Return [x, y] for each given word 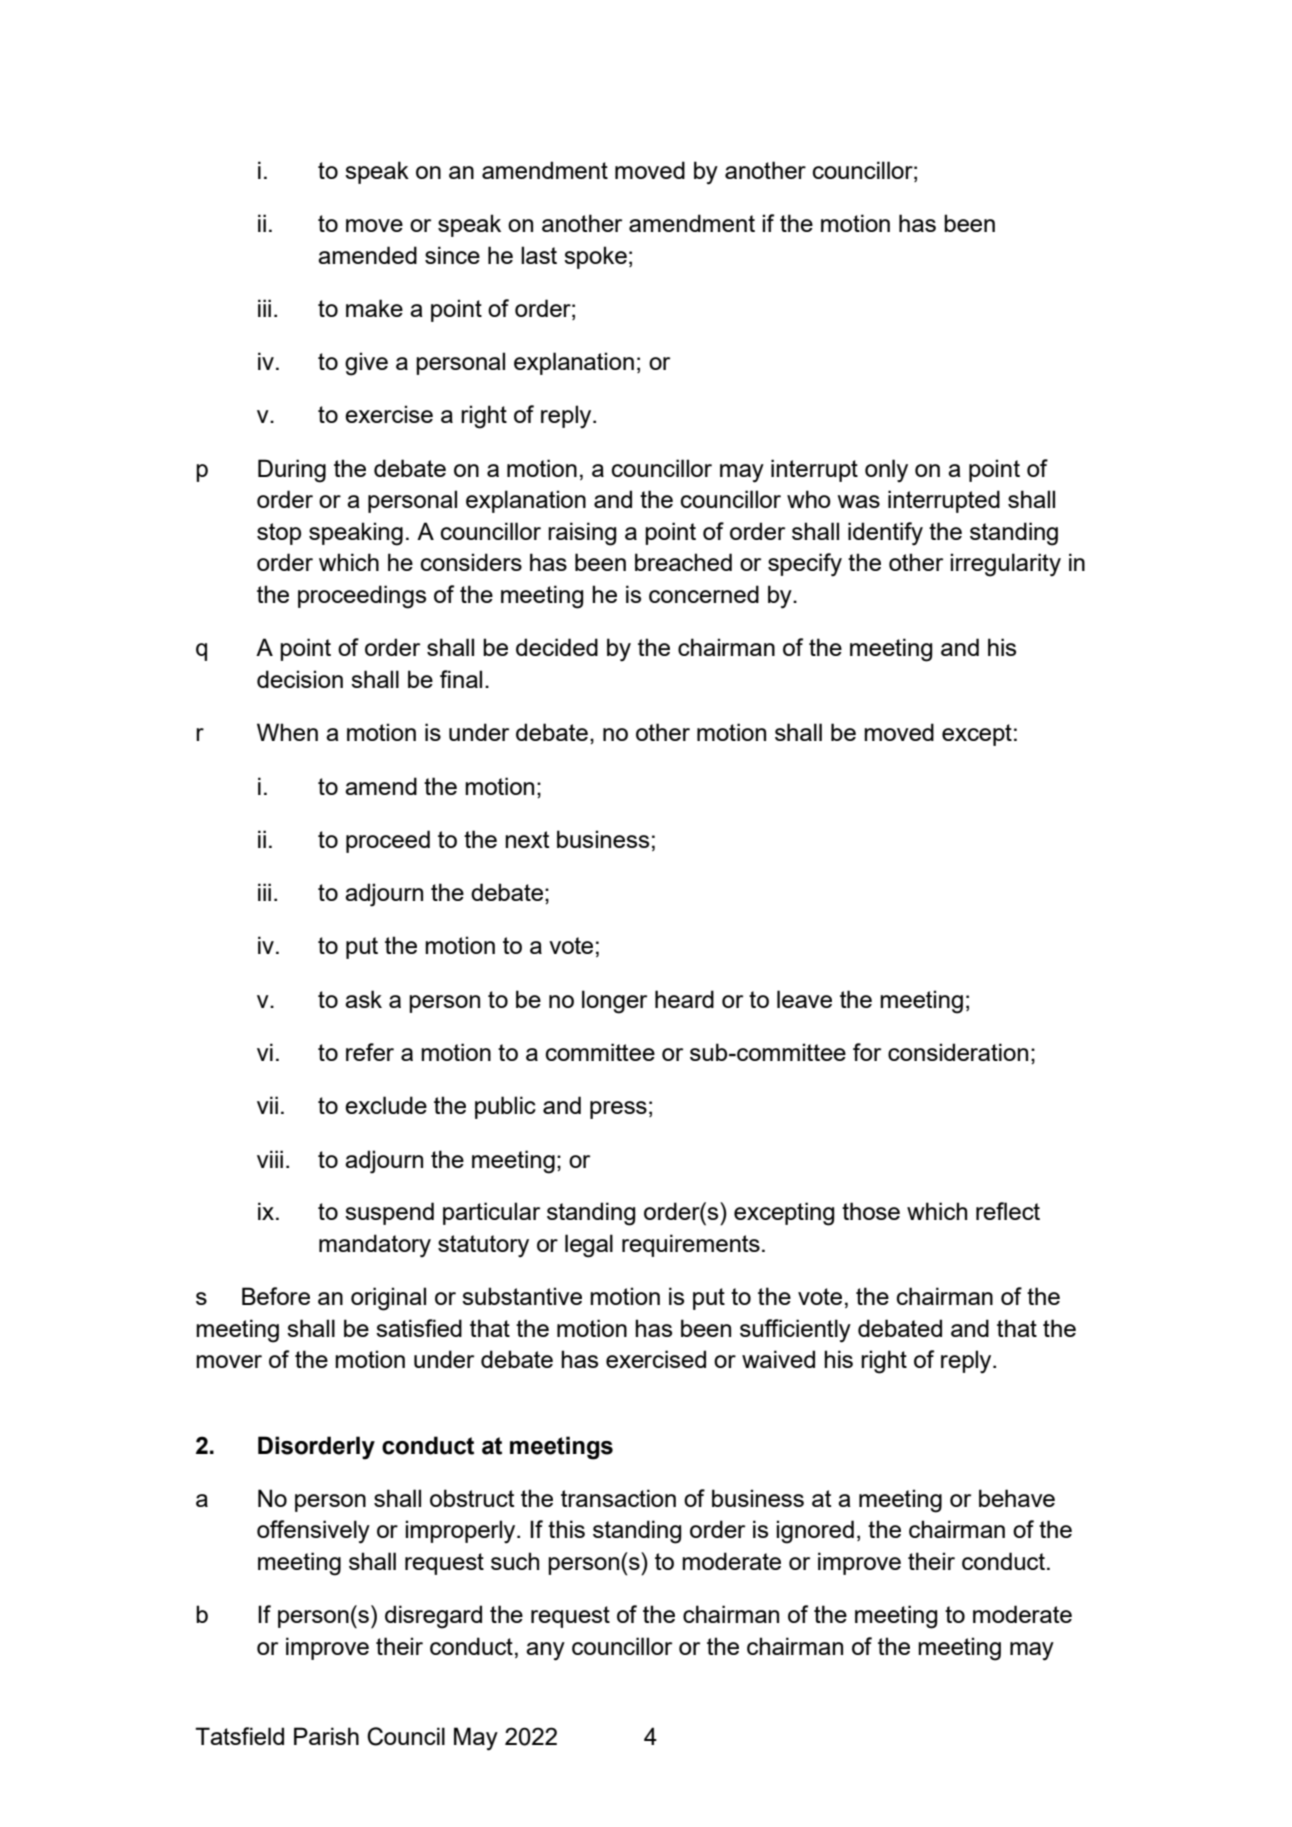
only [886, 471]
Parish [326, 1736]
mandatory [375, 1246]
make [374, 308]
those [871, 1211]
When [287, 732]
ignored [815, 1532]
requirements [691, 1245]
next [527, 839]
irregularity [1005, 565]
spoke [595, 257]
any [545, 1651]
